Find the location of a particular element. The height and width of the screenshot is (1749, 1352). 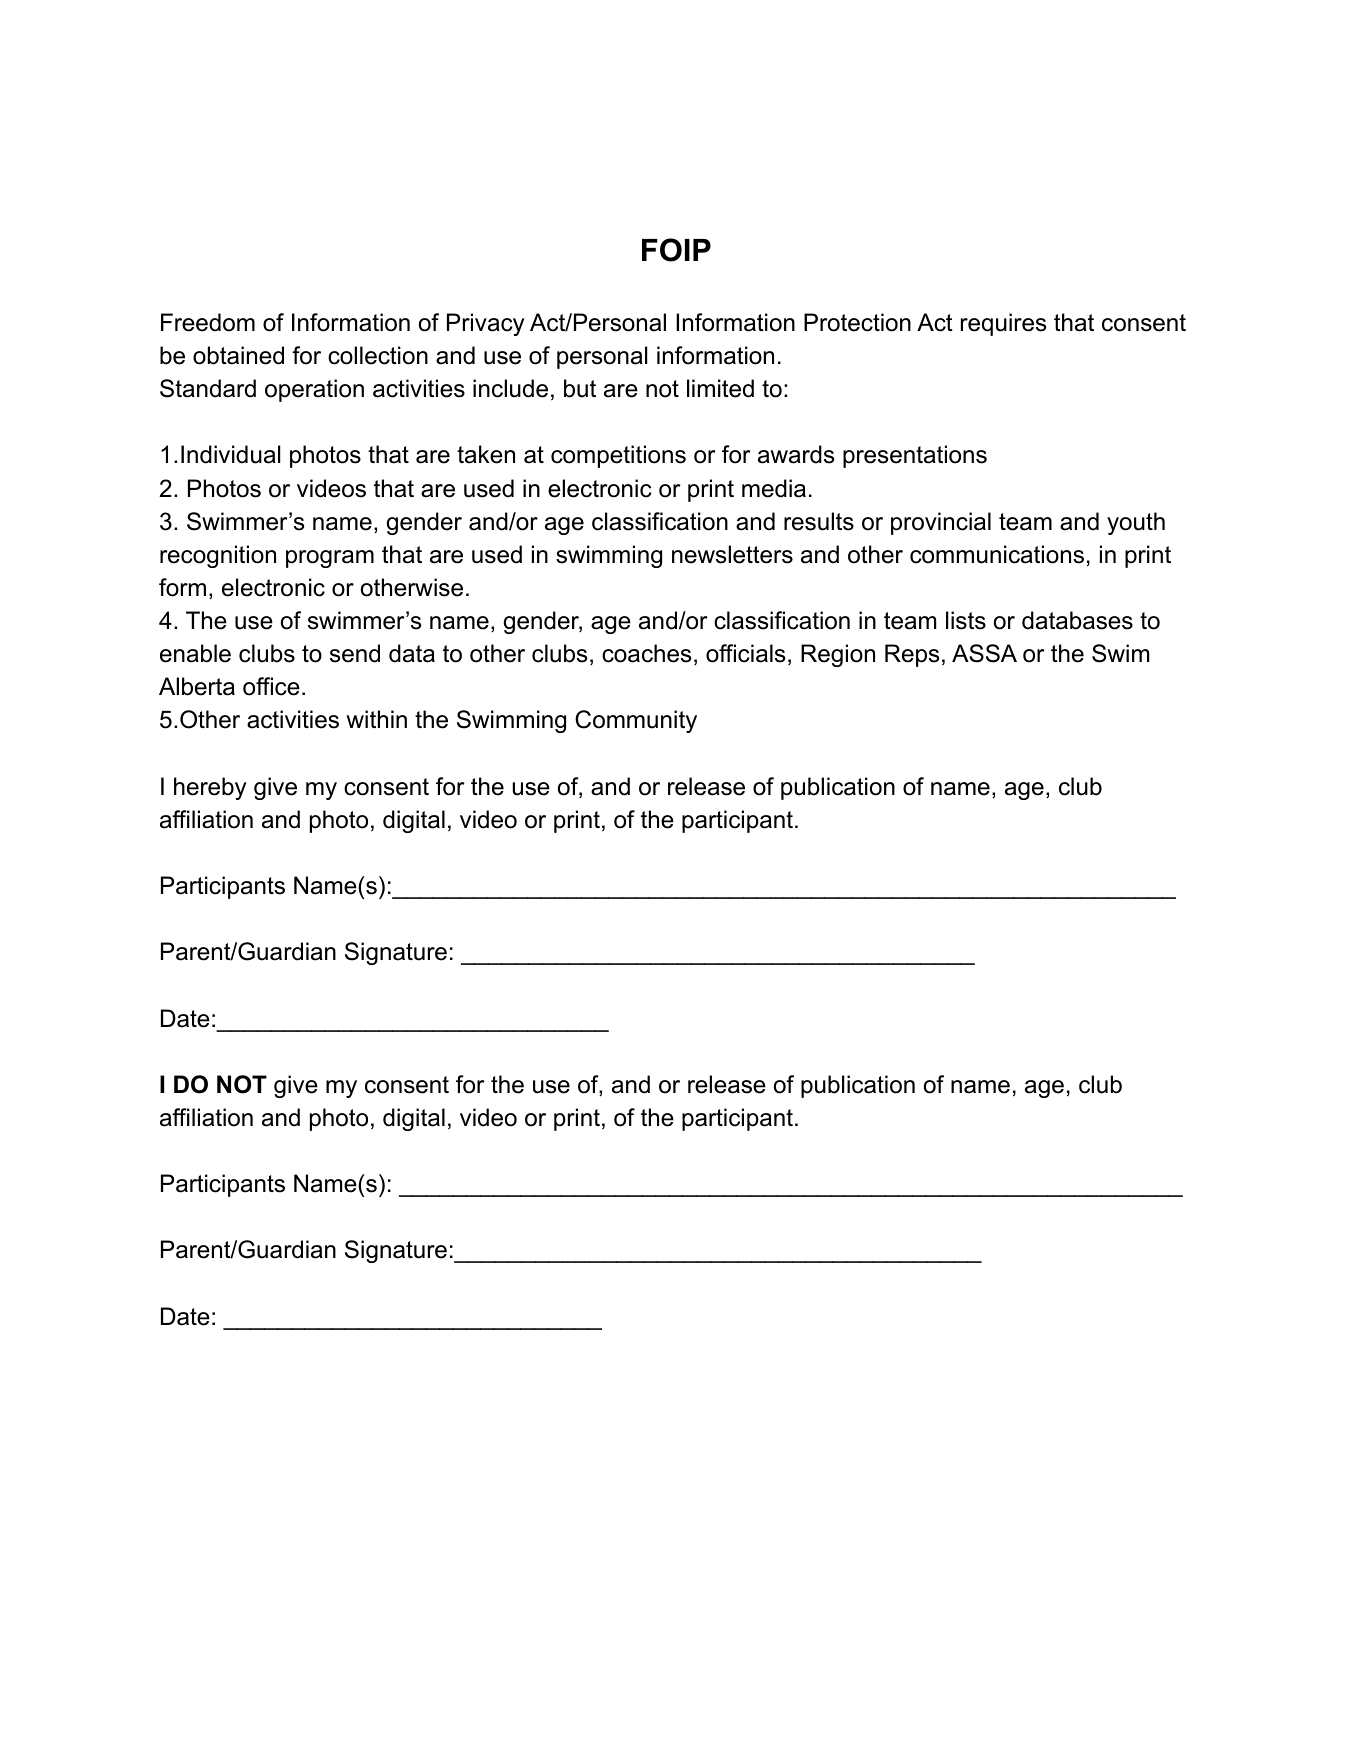

presentations is located at coordinates (915, 456).
